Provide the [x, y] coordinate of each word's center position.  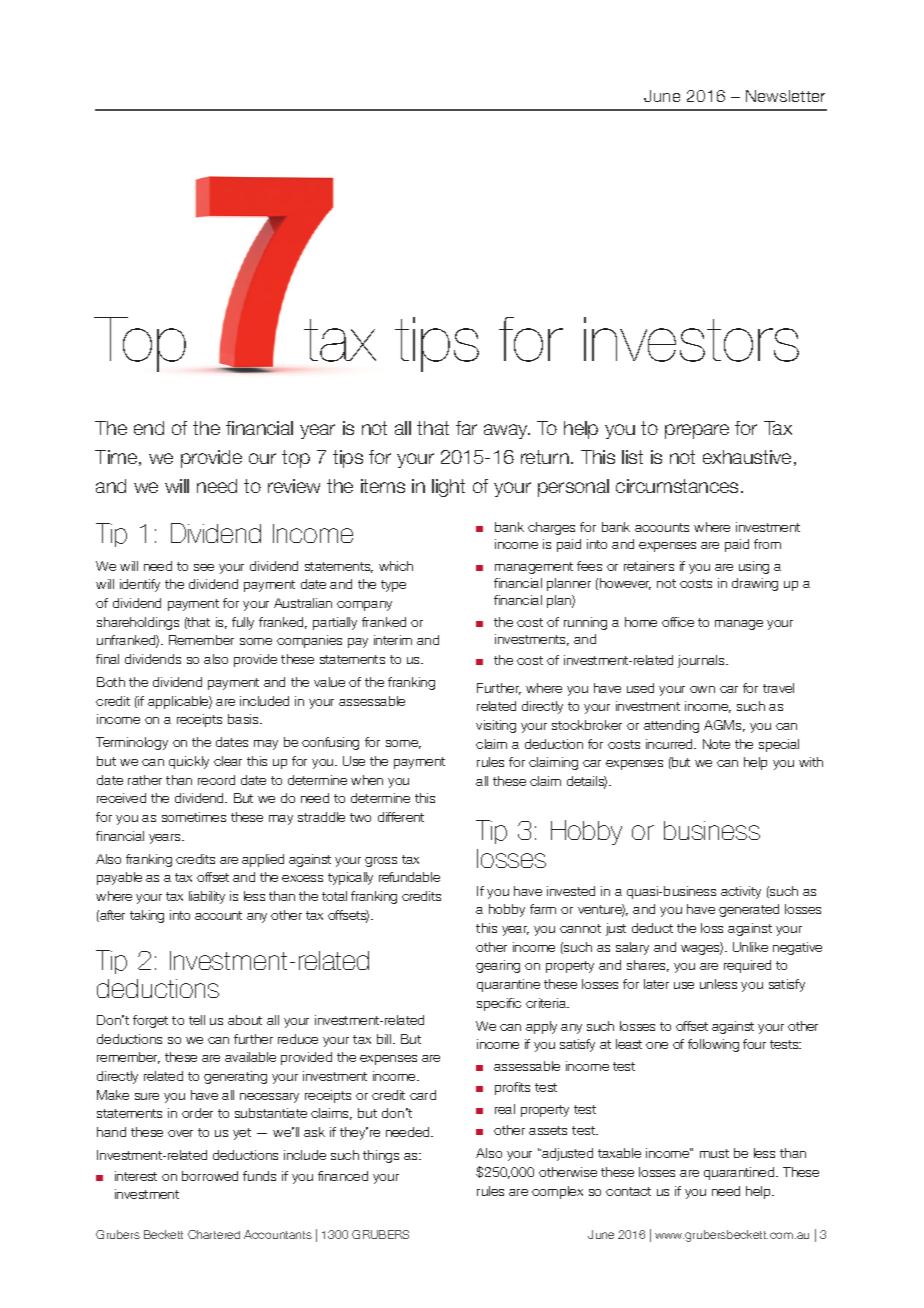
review [294, 486]
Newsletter [785, 96]
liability [207, 897]
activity [741, 892]
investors [691, 339]
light [448, 488]
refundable [409, 877]
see [204, 567]
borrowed [210, 1176]
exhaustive [747, 457]
